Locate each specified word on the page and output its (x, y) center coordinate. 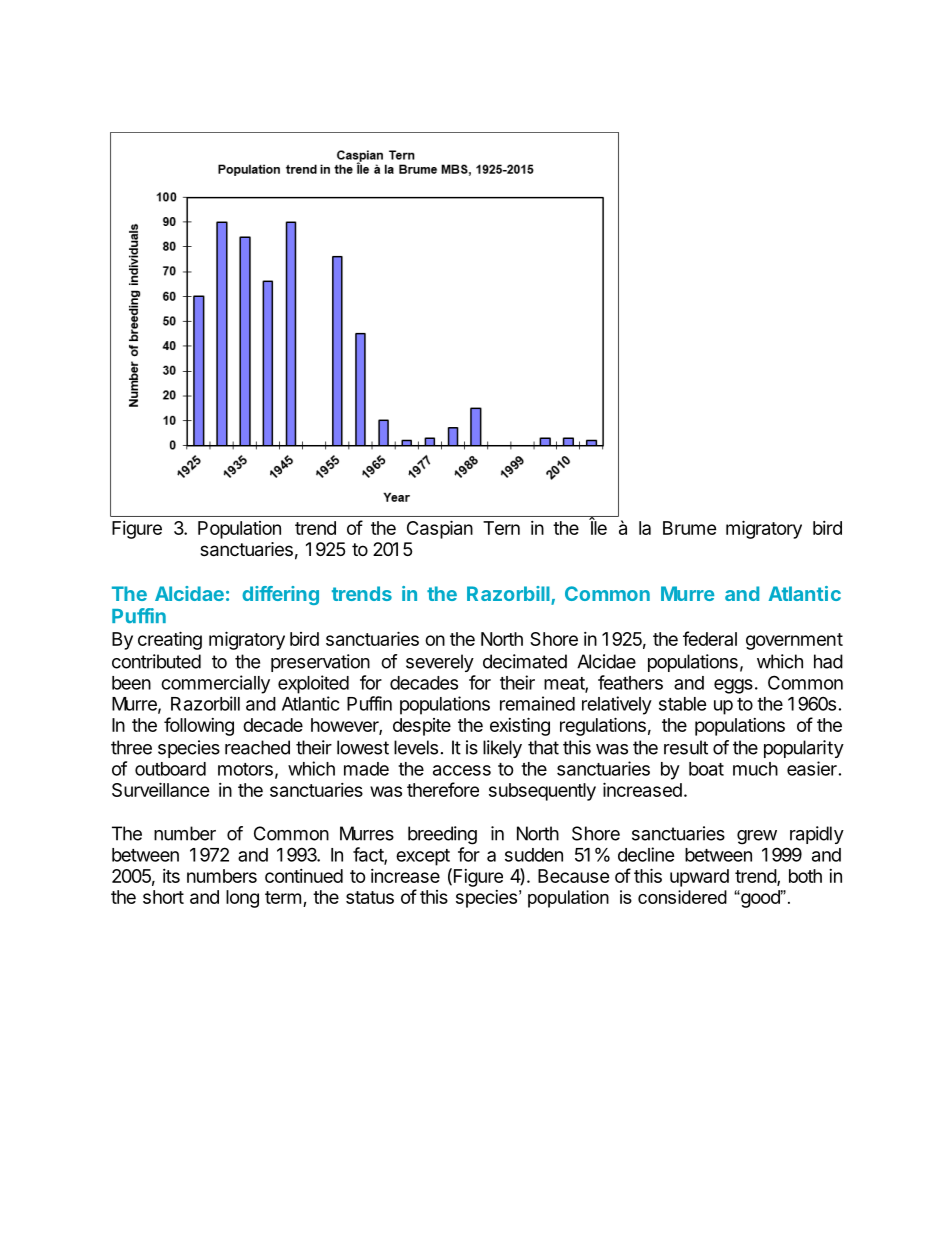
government (794, 641)
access (462, 770)
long (242, 899)
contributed (156, 661)
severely (440, 663)
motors (245, 769)
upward (699, 878)
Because (574, 876)
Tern (501, 528)
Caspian (440, 529)
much (755, 769)
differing (280, 595)
